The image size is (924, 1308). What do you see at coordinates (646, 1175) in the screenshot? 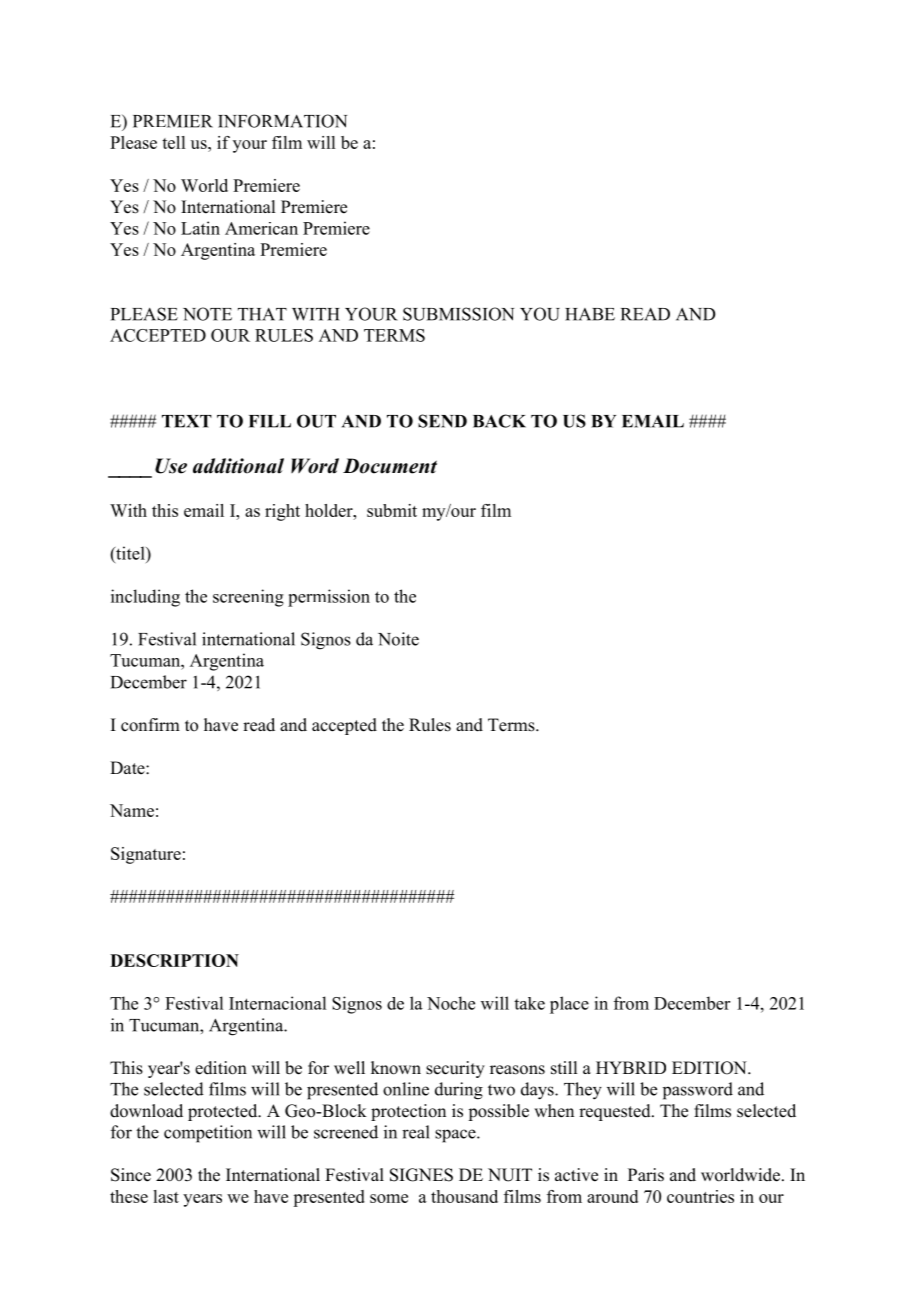
I see `Paris` at bounding box center [646, 1175].
